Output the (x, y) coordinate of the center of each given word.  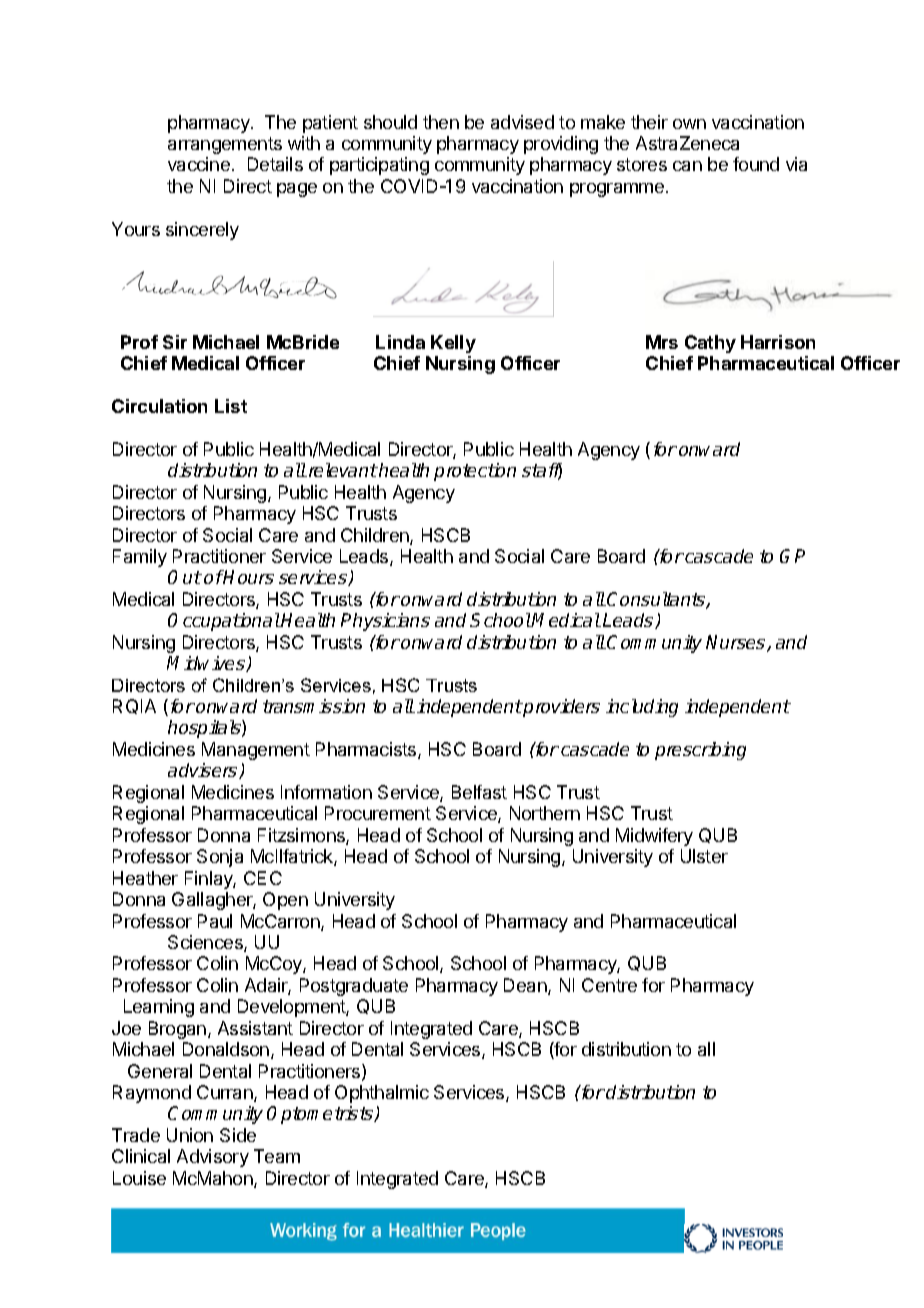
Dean (526, 986)
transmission (314, 706)
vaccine (199, 164)
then (441, 122)
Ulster (704, 856)
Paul (215, 921)
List (231, 406)
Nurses (737, 643)
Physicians (385, 622)
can (687, 166)
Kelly (453, 344)
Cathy (710, 344)
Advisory (213, 1158)
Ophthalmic (382, 1094)
